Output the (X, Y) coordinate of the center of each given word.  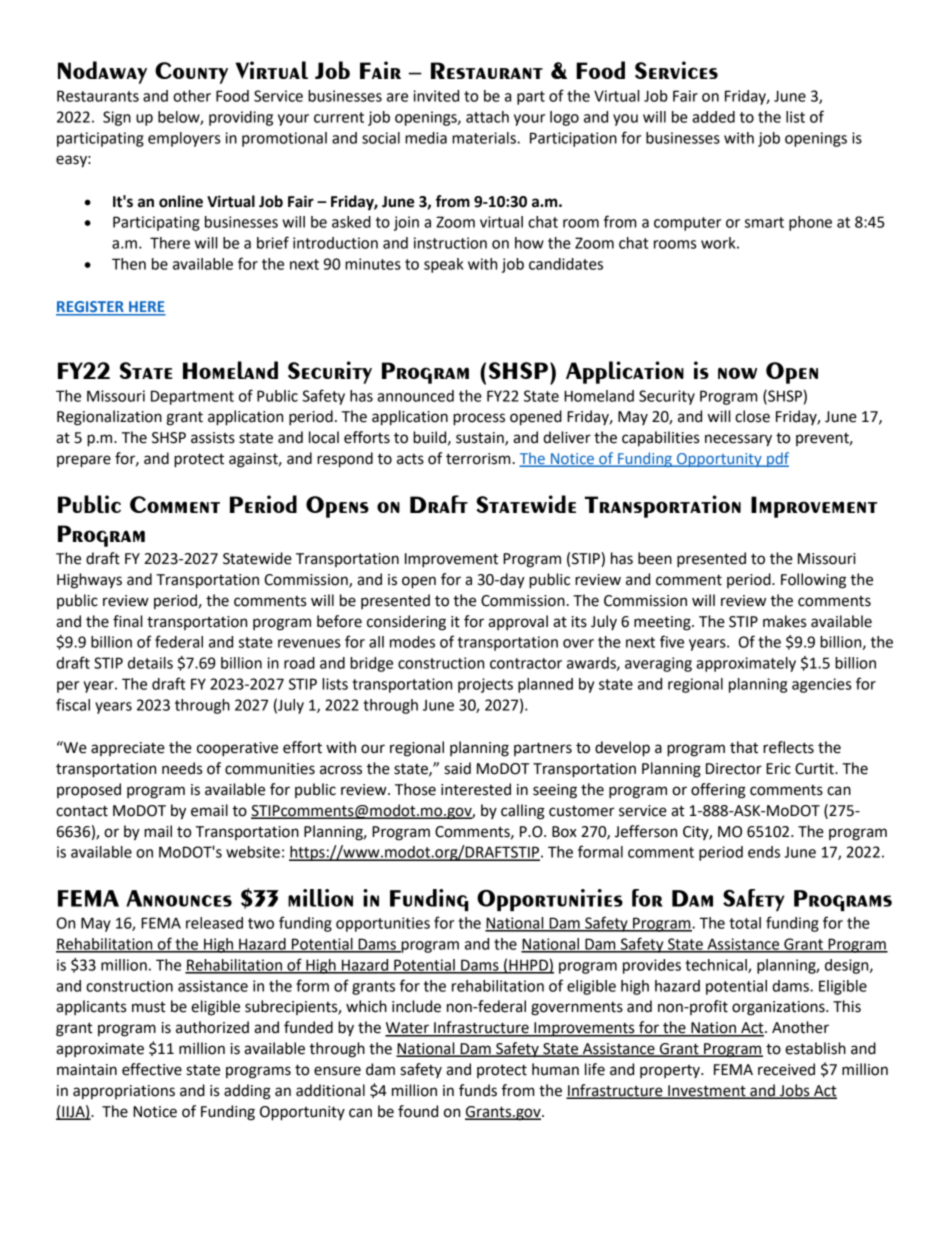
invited (436, 96)
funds (478, 1090)
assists (213, 438)
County (191, 73)
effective (152, 1069)
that (744, 747)
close (752, 416)
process (479, 419)
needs (182, 768)
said (457, 768)
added (713, 117)
